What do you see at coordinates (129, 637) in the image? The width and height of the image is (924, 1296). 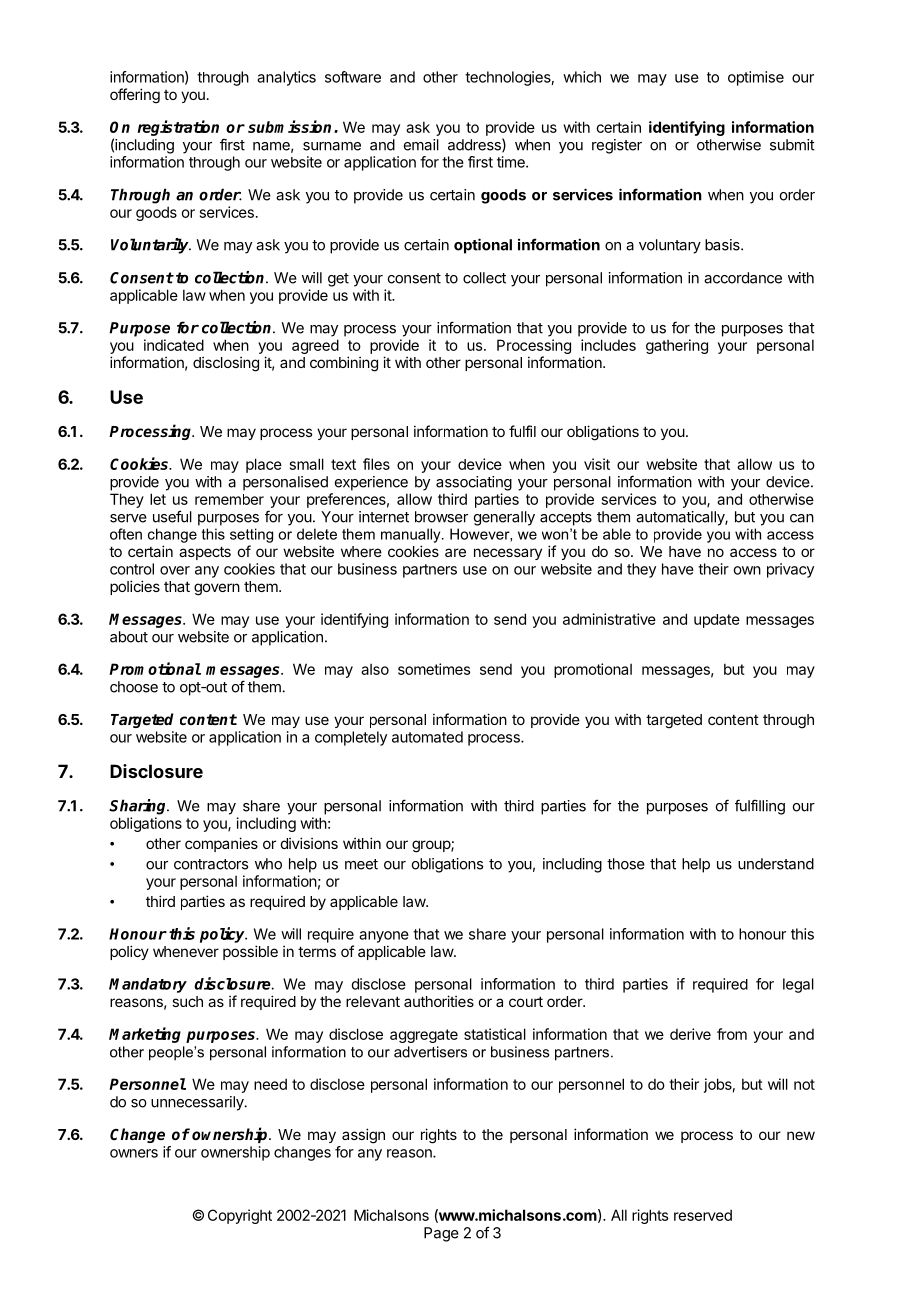 I see `about` at bounding box center [129, 637].
